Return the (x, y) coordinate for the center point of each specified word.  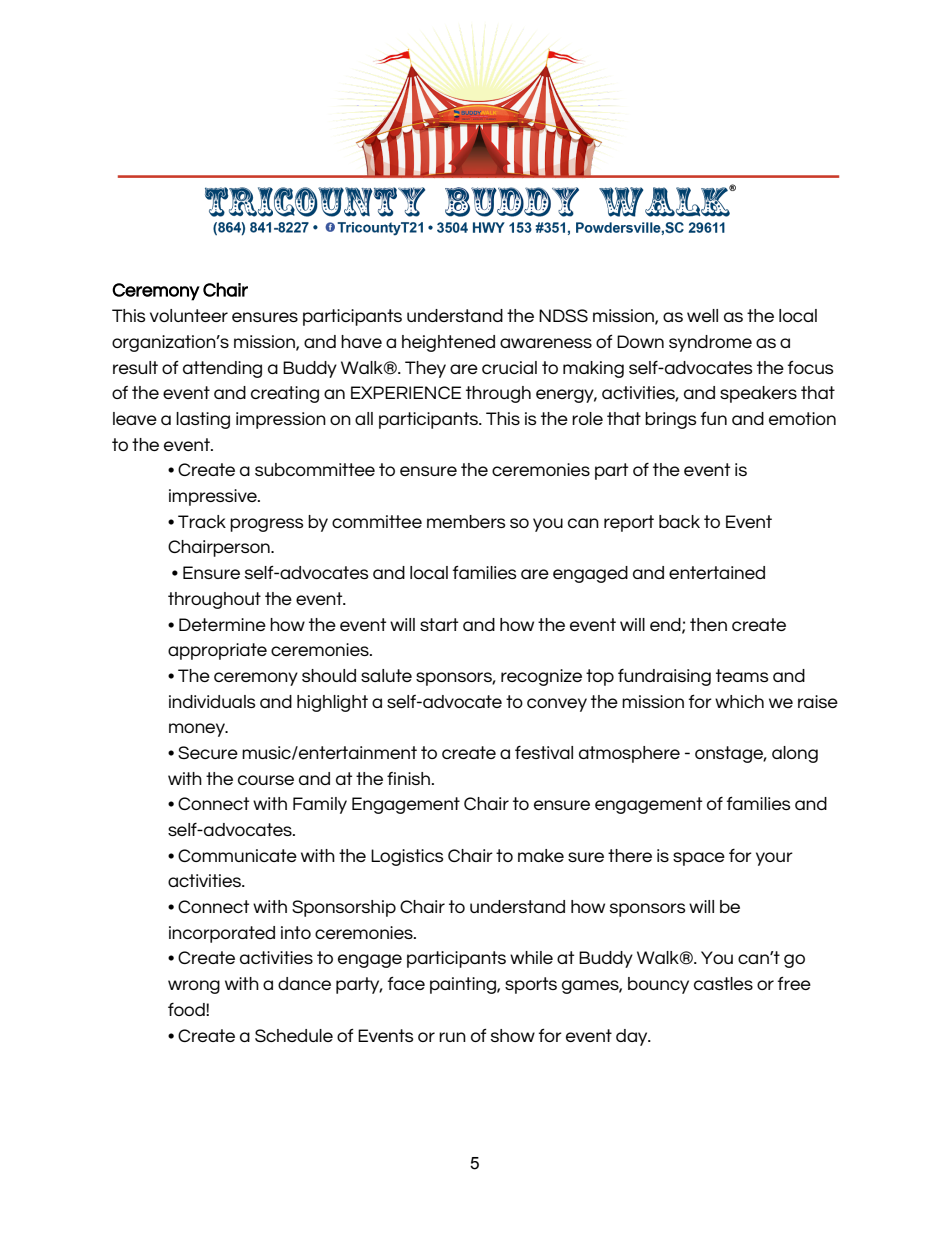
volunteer (189, 315)
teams (742, 675)
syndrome (710, 343)
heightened (448, 343)
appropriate (217, 651)
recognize (541, 677)
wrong (194, 987)
